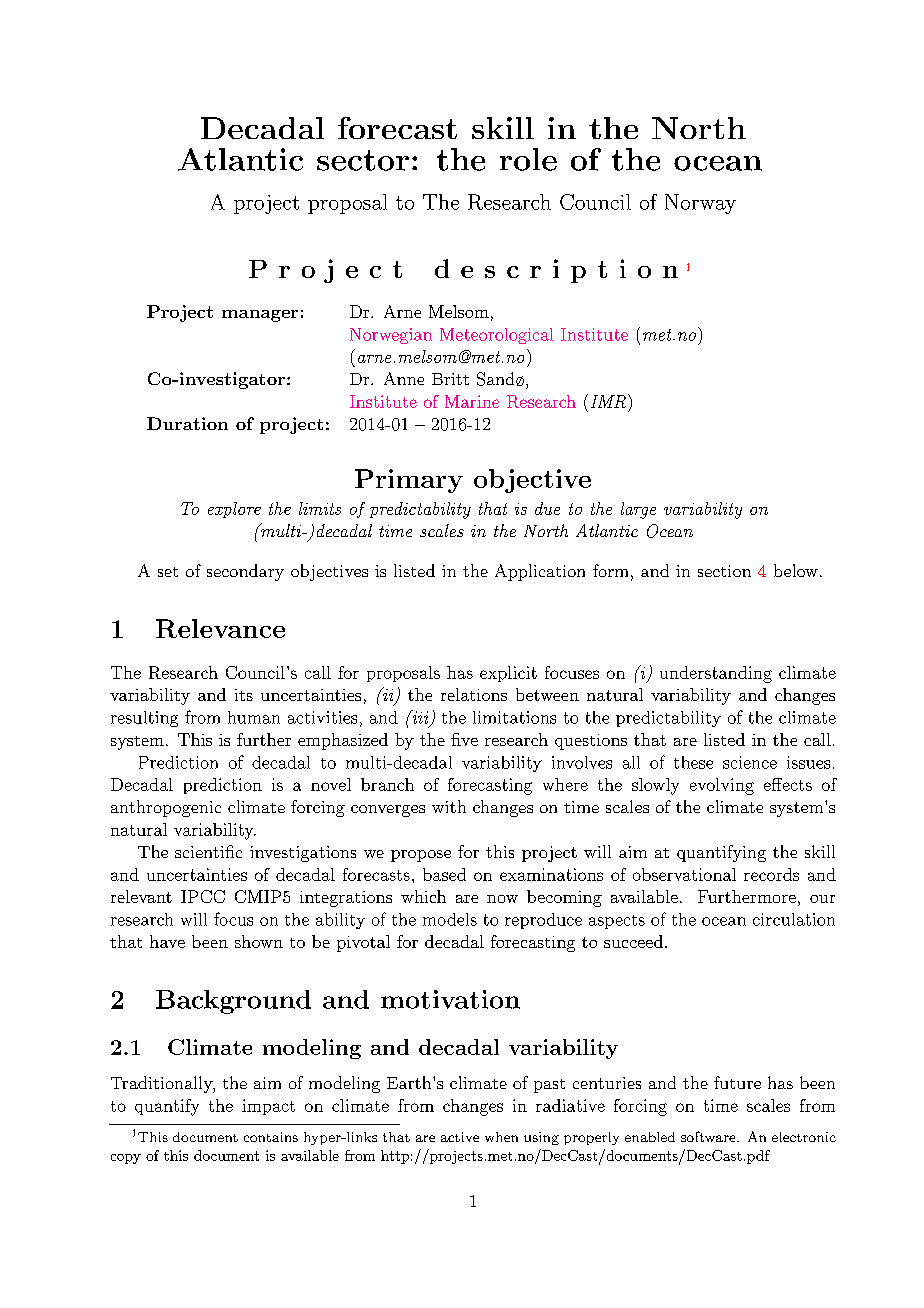 The height and width of the document is (1308, 924). Describe the element at coordinates (220, 628) in the document. I see `Relevance` at that location.
